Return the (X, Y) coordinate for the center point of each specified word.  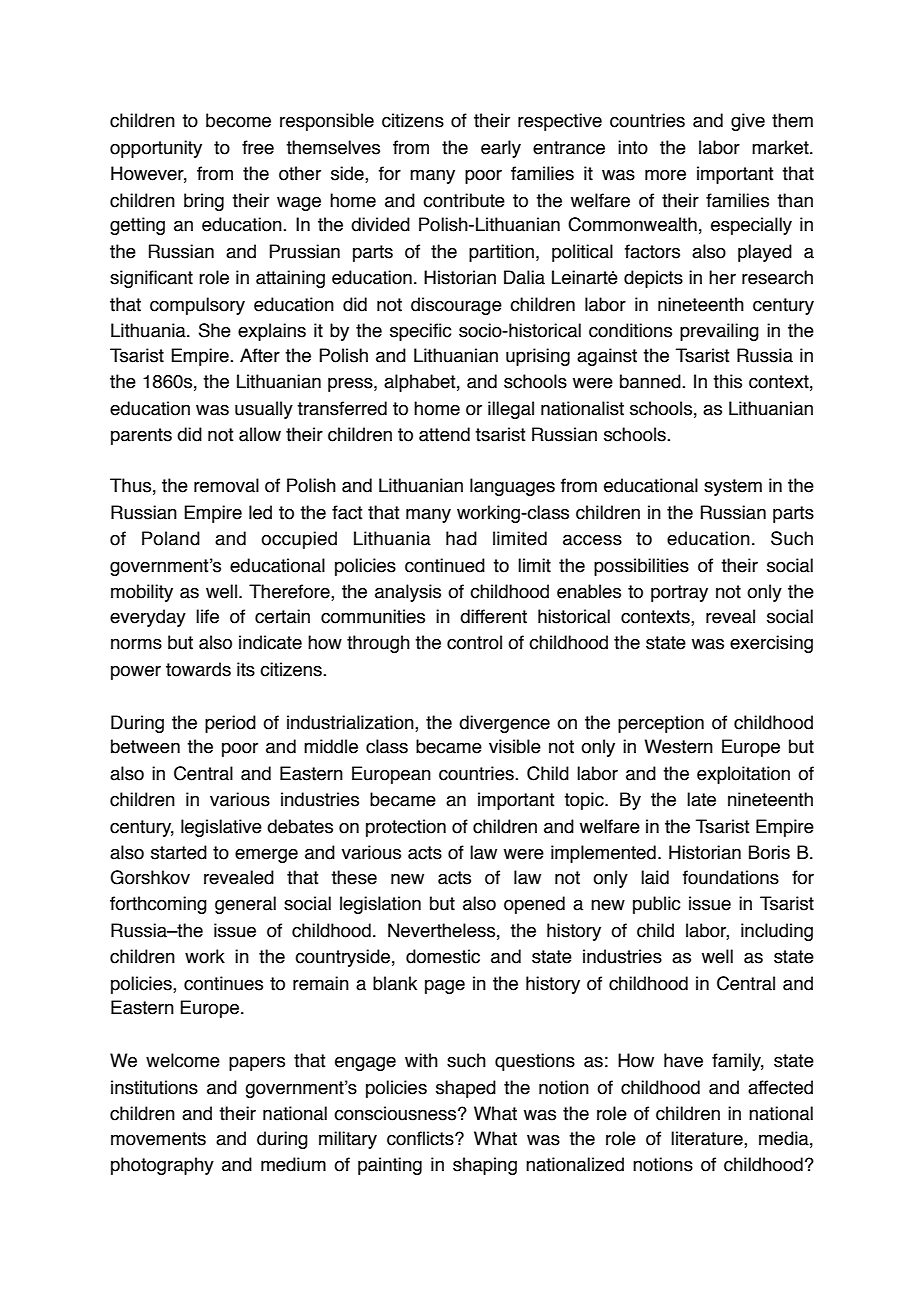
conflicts (421, 1138)
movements (158, 1139)
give (748, 122)
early (501, 149)
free (258, 147)
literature (708, 1139)
